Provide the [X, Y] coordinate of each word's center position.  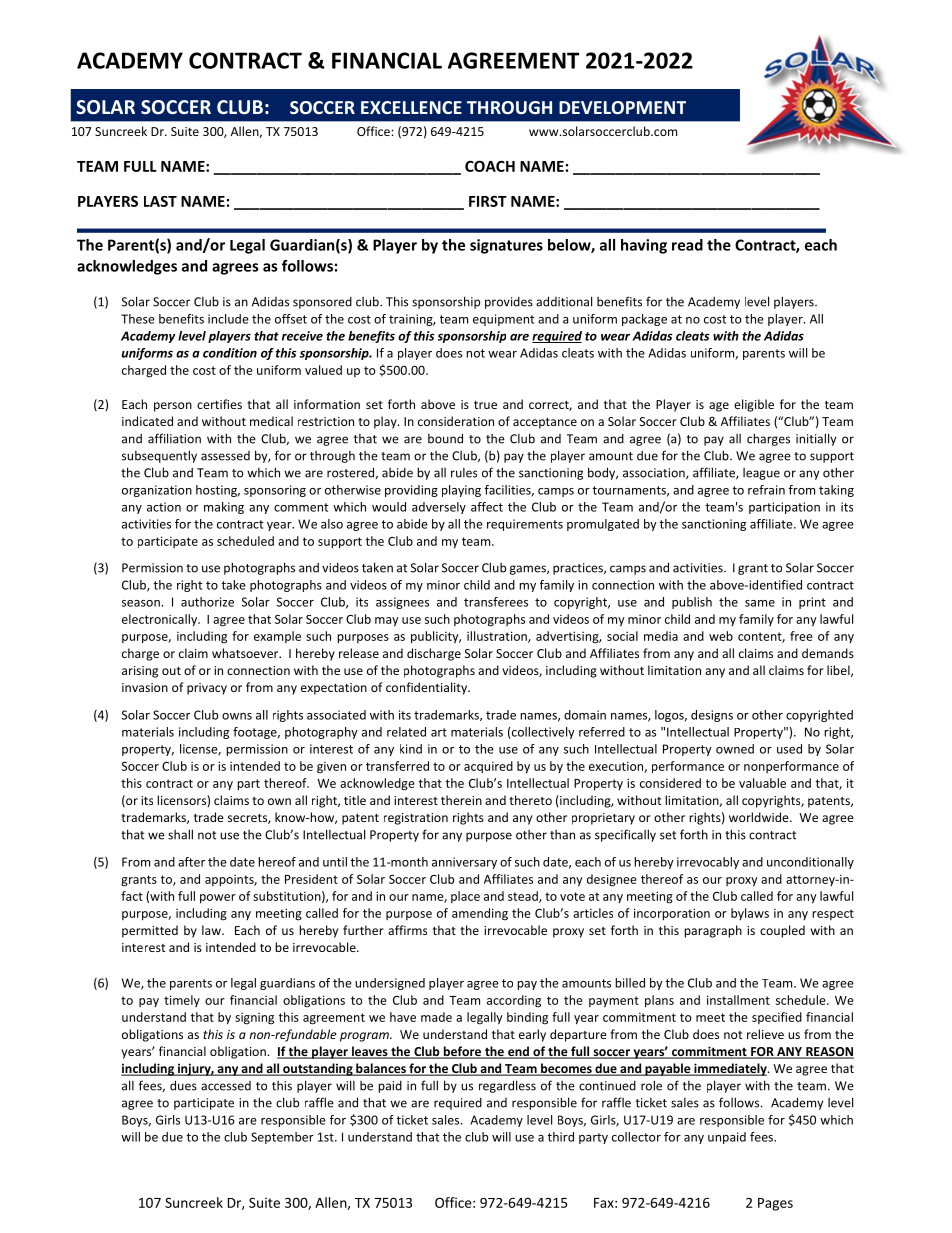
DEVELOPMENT [622, 107]
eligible [754, 405]
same [760, 603]
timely [182, 1001]
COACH [490, 166]
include [228, 319]
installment [738, 1000]
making [224, 508]
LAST [160, 201]
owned [735, 749]
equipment [503, 320]
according [514, 1001]
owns [237, 716]
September [282, 1138]
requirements [525, 525]
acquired [488, 767]
